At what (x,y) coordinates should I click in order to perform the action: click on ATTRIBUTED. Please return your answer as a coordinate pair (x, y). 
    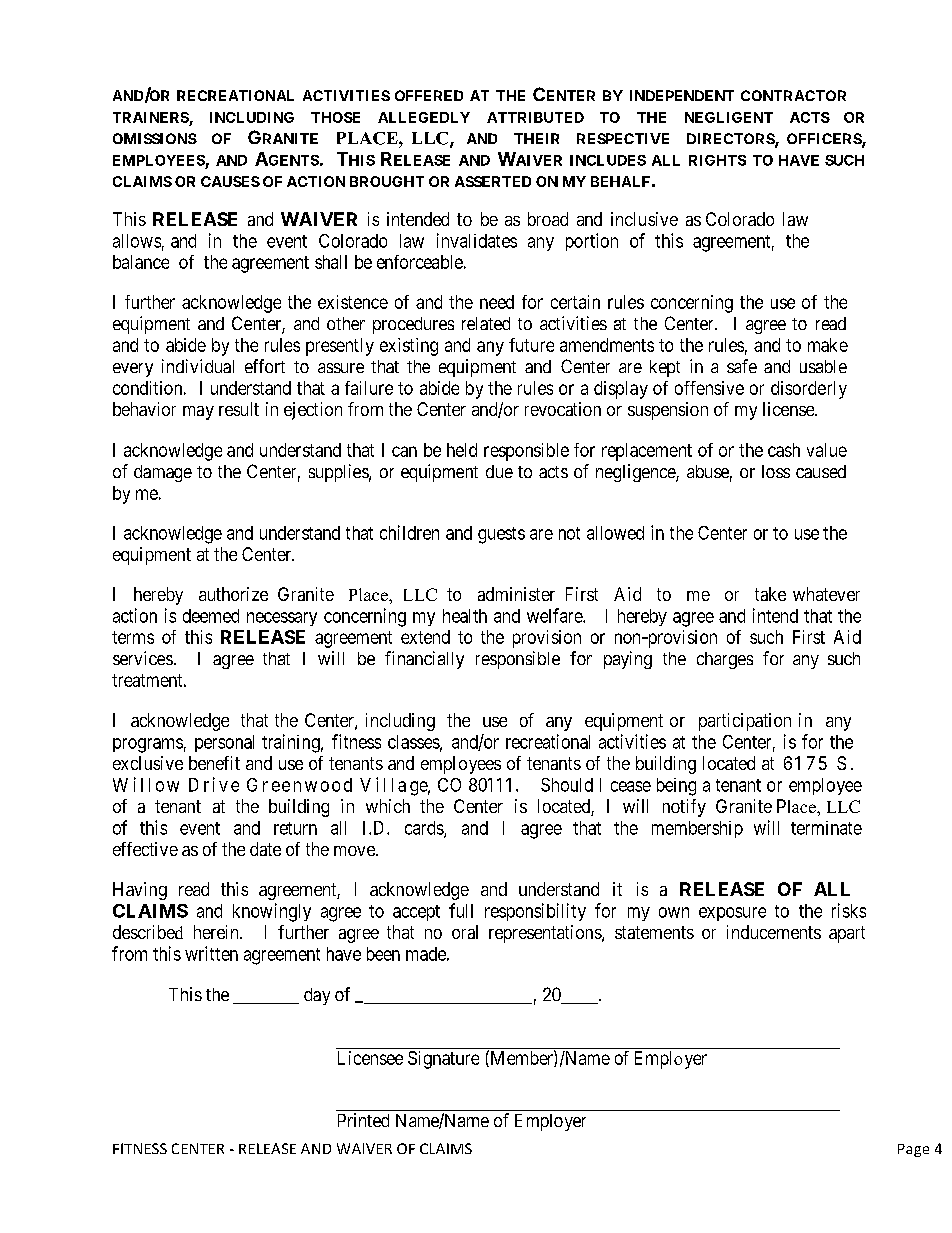
    Looking at the image, I should click on (535, 117).
